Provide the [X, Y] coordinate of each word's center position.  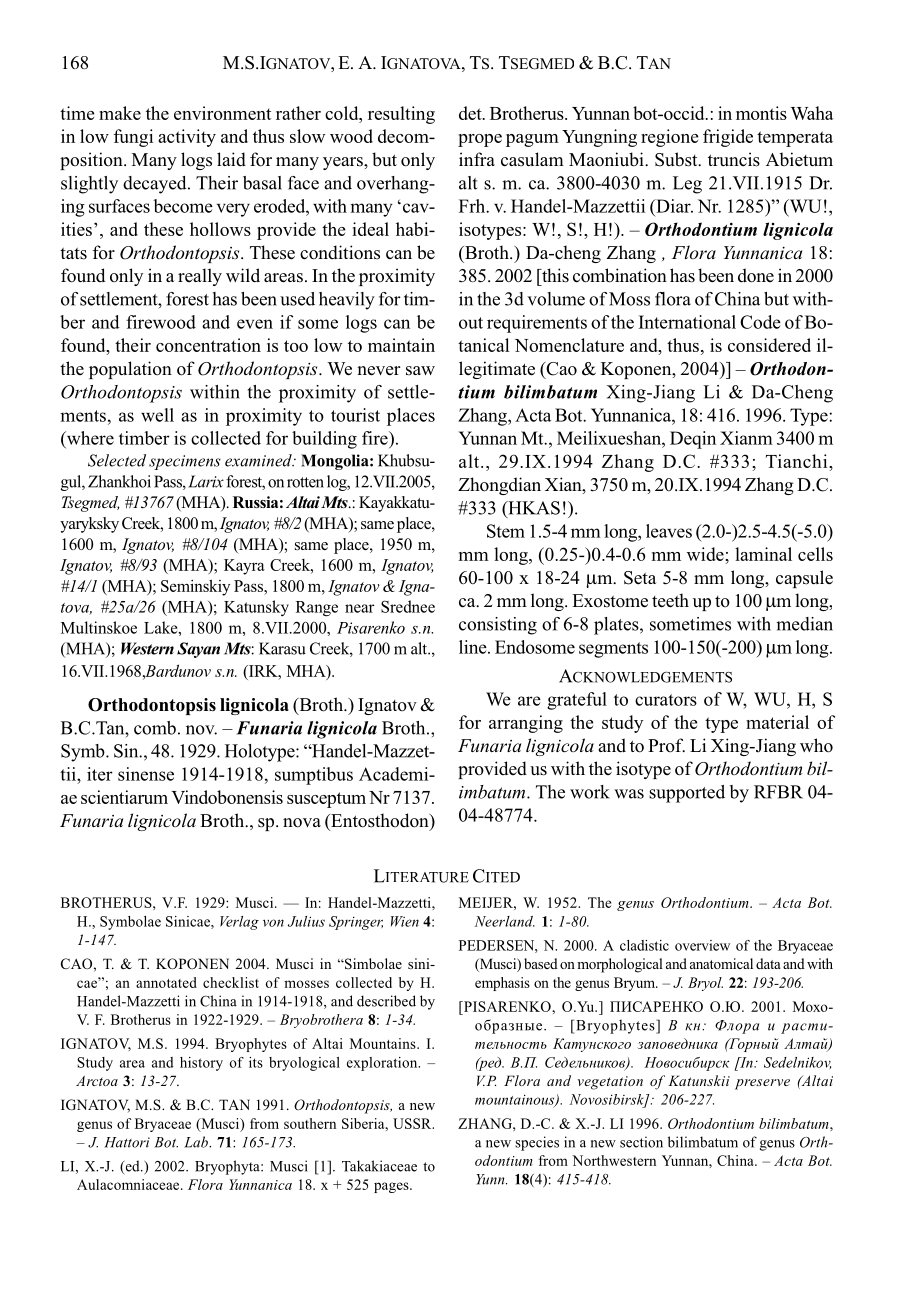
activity [187, 138]
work [590, 792]
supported [687, 794]
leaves [669, 531]
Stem [506, 531]
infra [477, 159]
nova [302, 823]
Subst [677, 159]
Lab [197, 1142]
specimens [185, 462]
